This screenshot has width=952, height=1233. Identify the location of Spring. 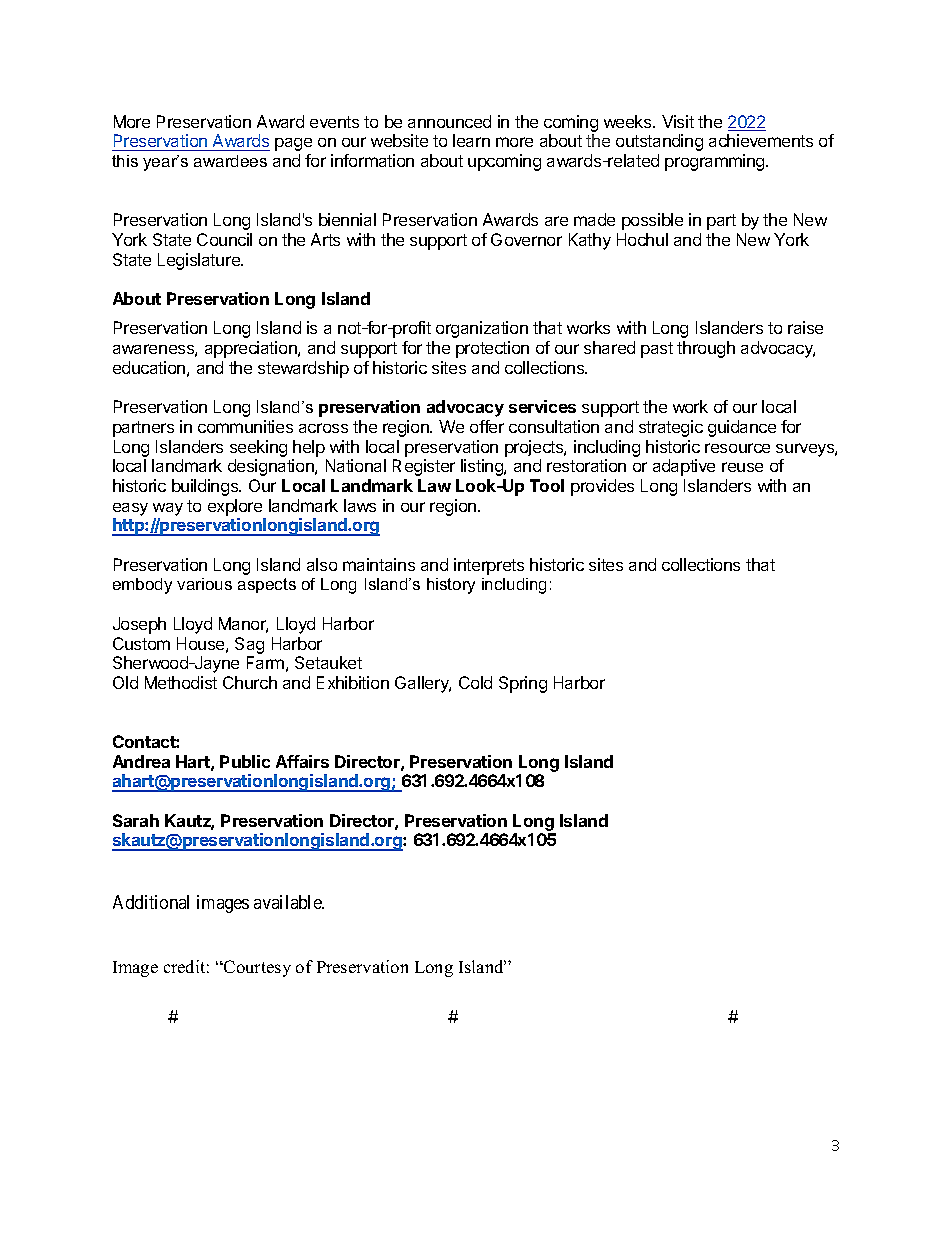
(523, 684).
